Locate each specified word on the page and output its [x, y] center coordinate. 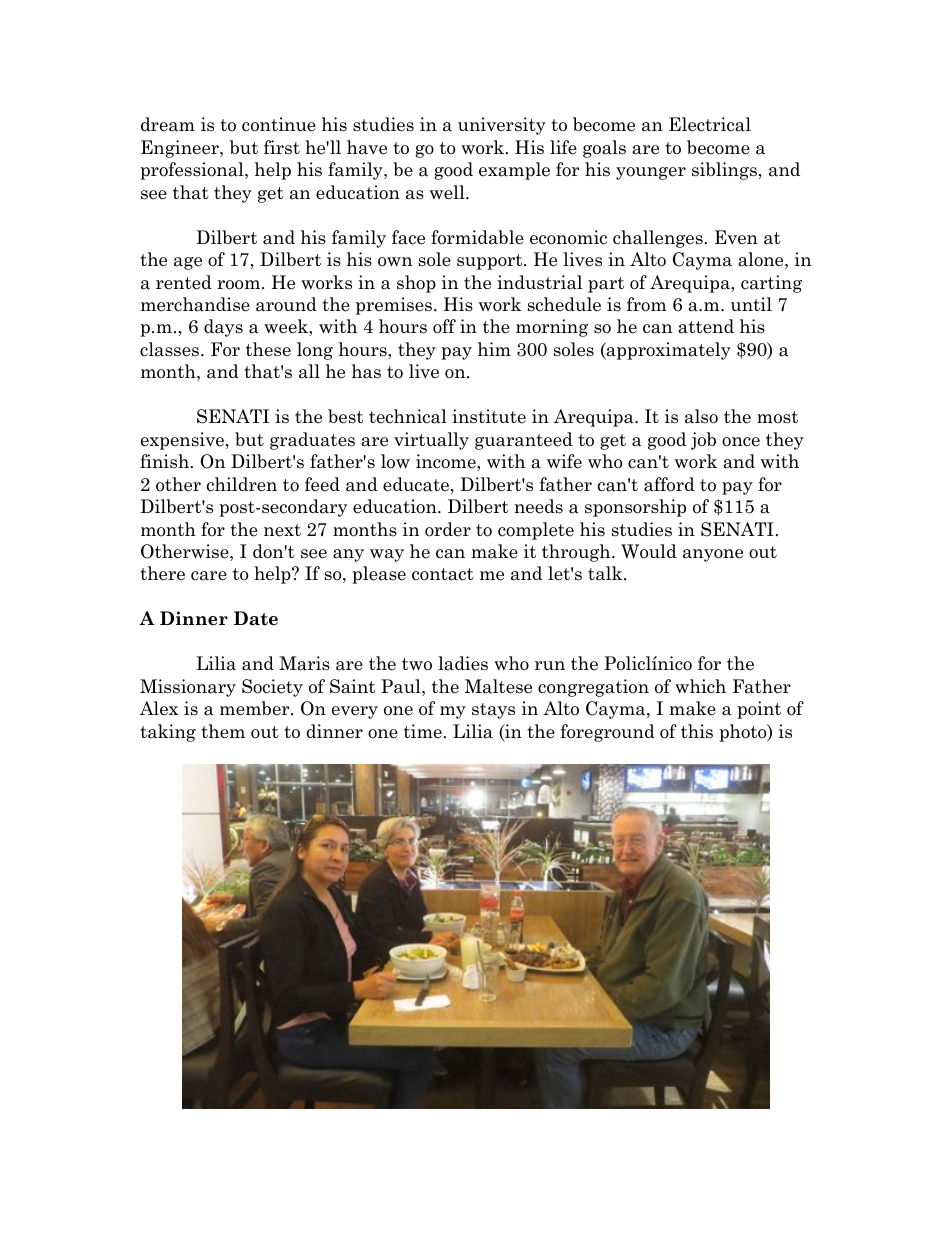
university [502, 126]
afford [669, 484]
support [491, 262]
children [242, 484]
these [268, 349]
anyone [713, 555]
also [701, 416]
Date [256, 618]
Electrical [710, 124]
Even [736, 237]
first [282, 147]
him [494, 349]
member [256, 708]
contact [443, 574]
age [188, 263]
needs [538, 506]
